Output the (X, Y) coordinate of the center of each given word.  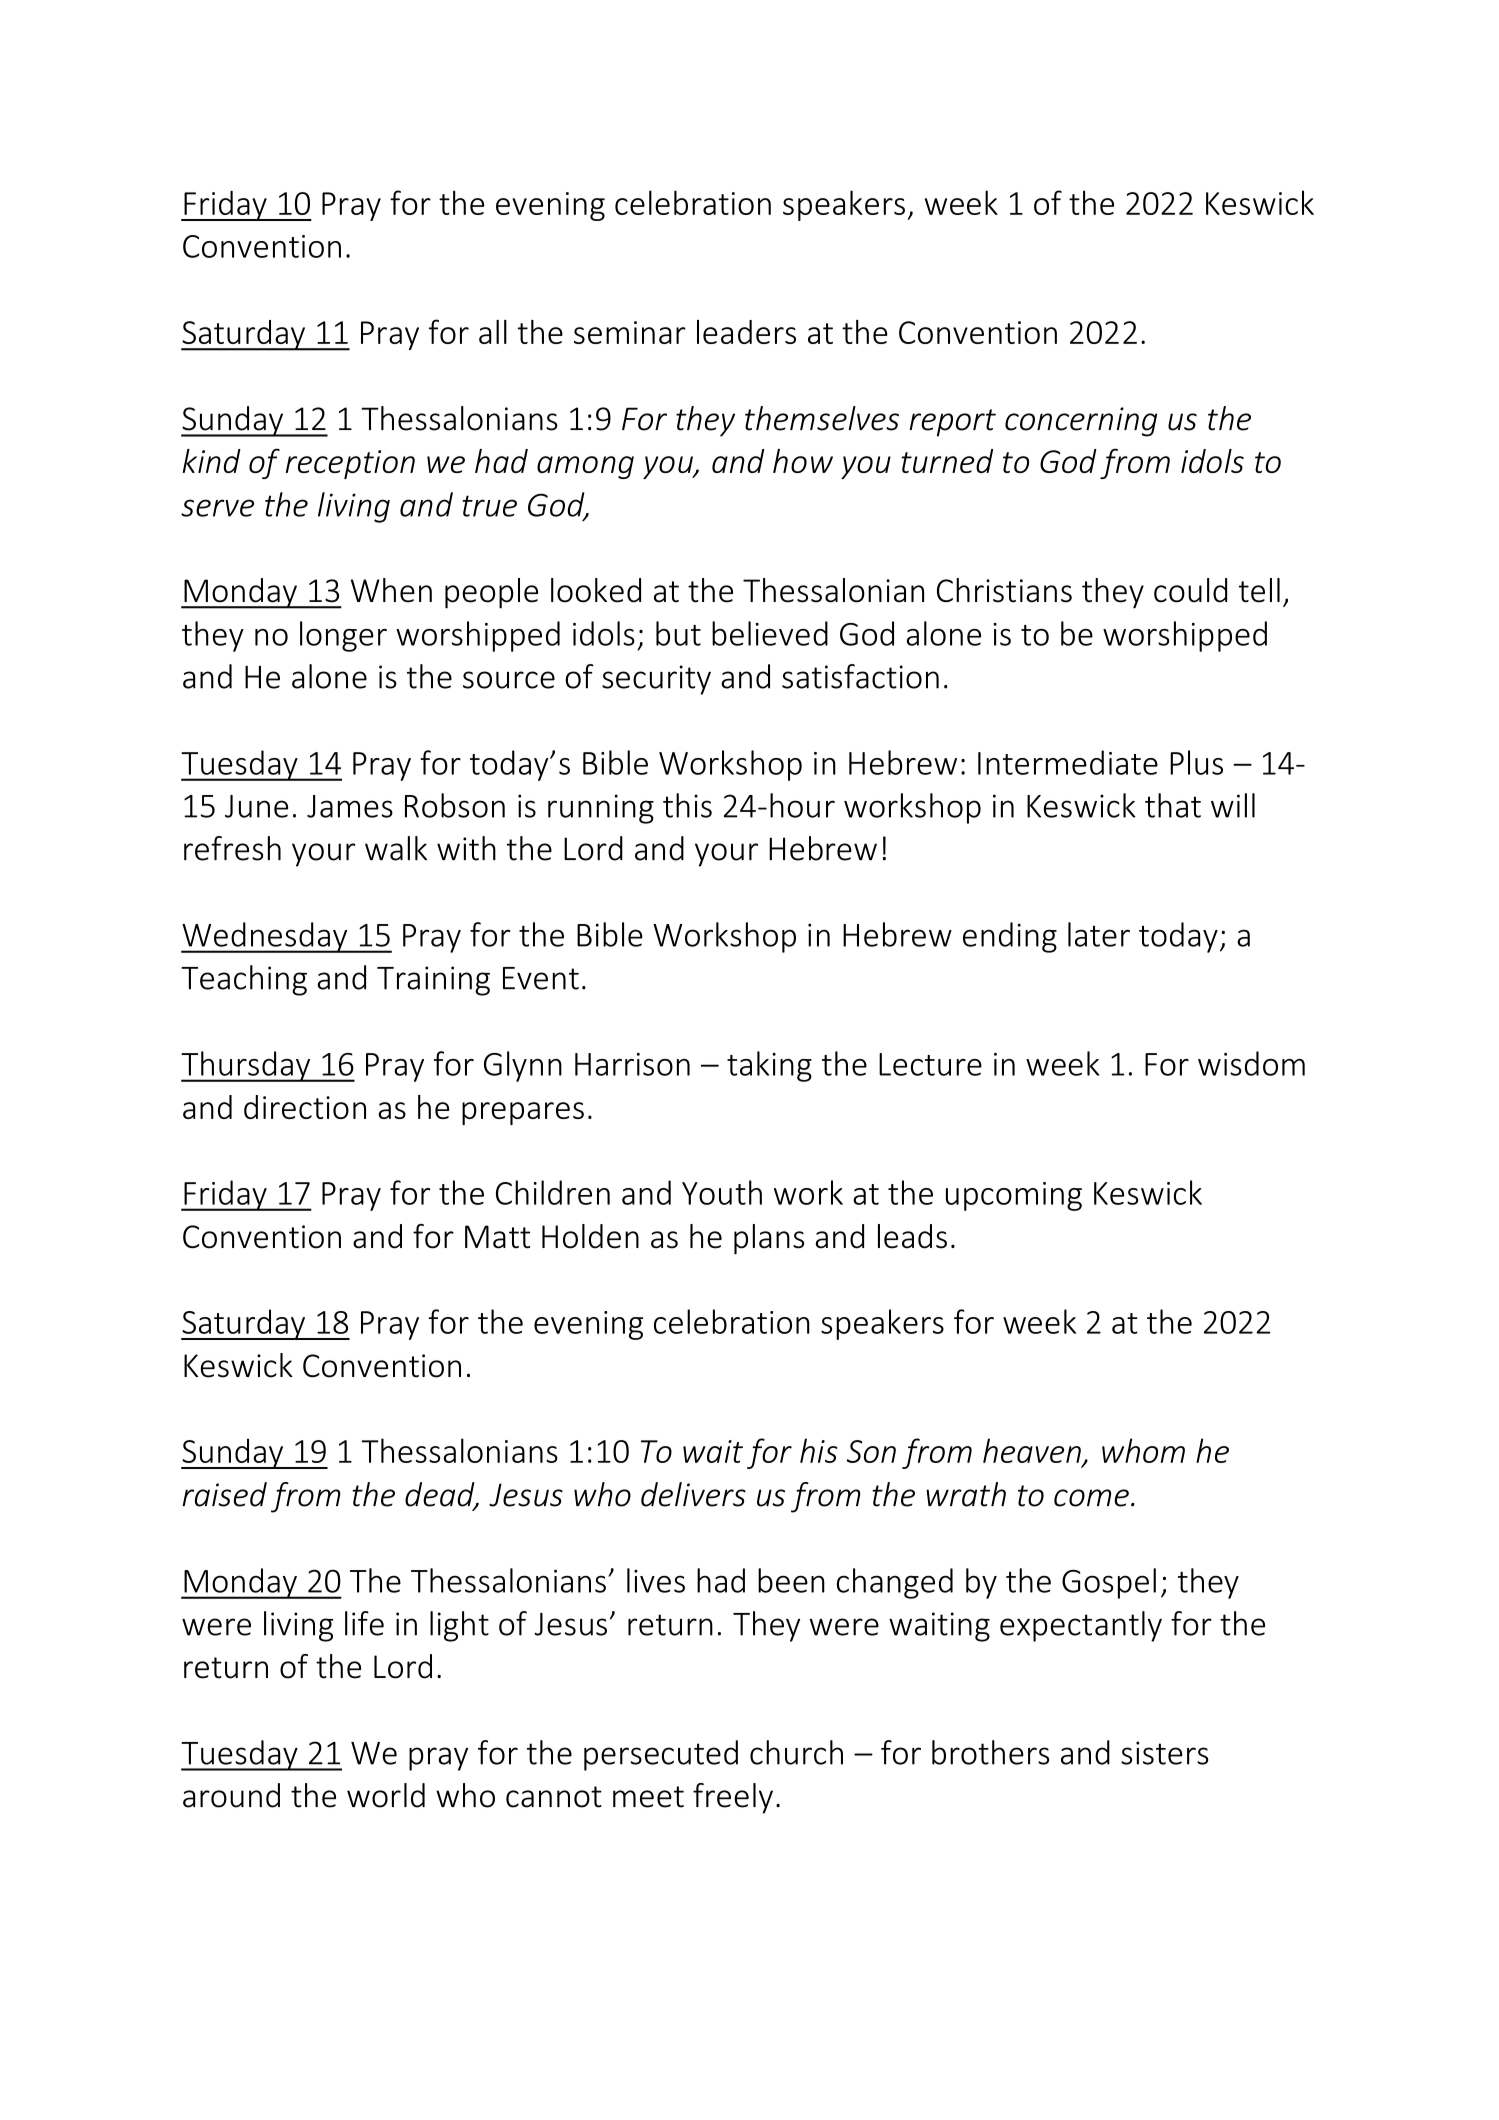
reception (350, 464)
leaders (746, 332)
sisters (1165, 1753)
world (386, 1795)
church (796, 1752)
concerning (1081, 422)
